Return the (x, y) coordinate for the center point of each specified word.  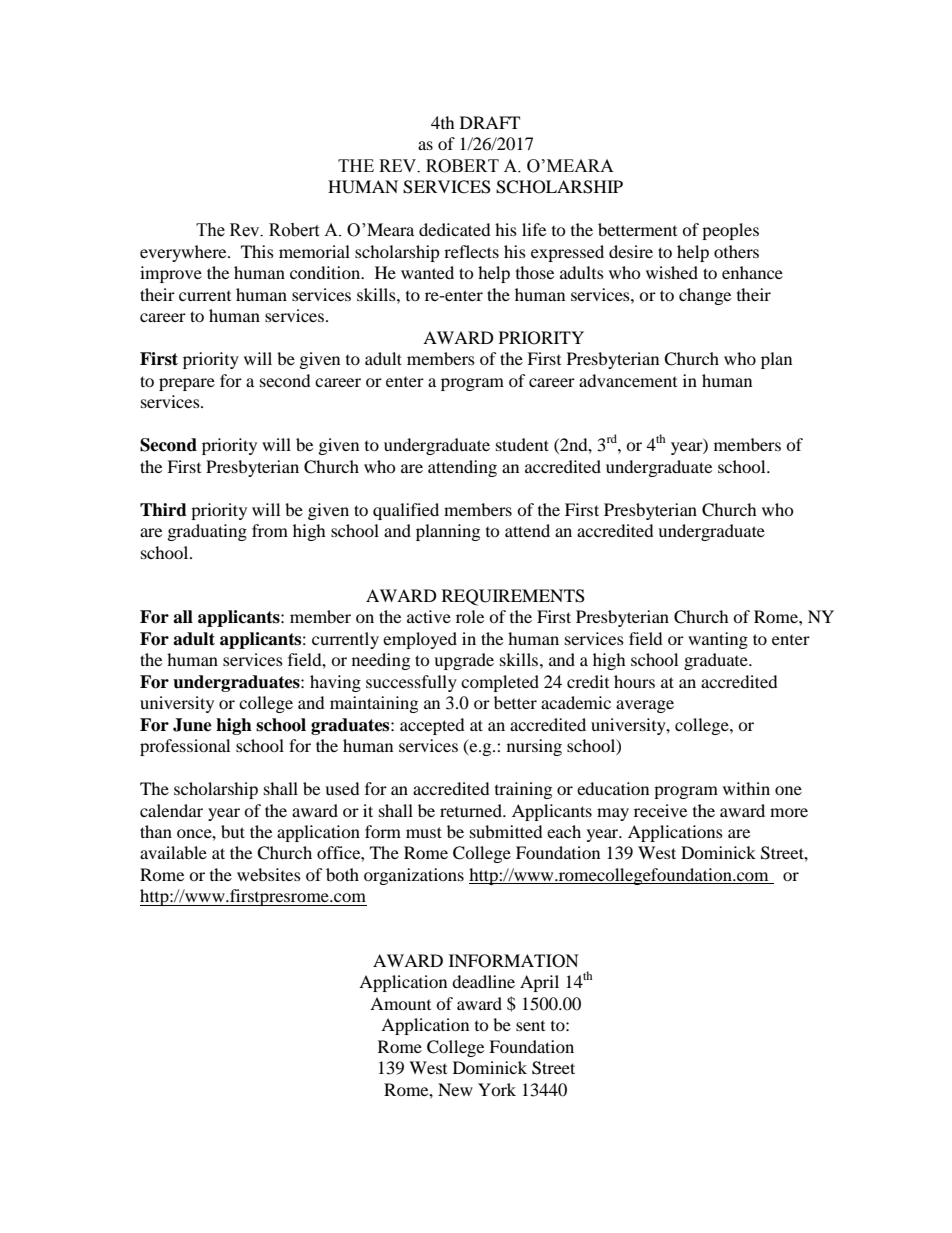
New (455, 1089)
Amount (400, 1003)
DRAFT (490, 122)
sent (530, 1026)
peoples (730, 231)
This (257, 251)
